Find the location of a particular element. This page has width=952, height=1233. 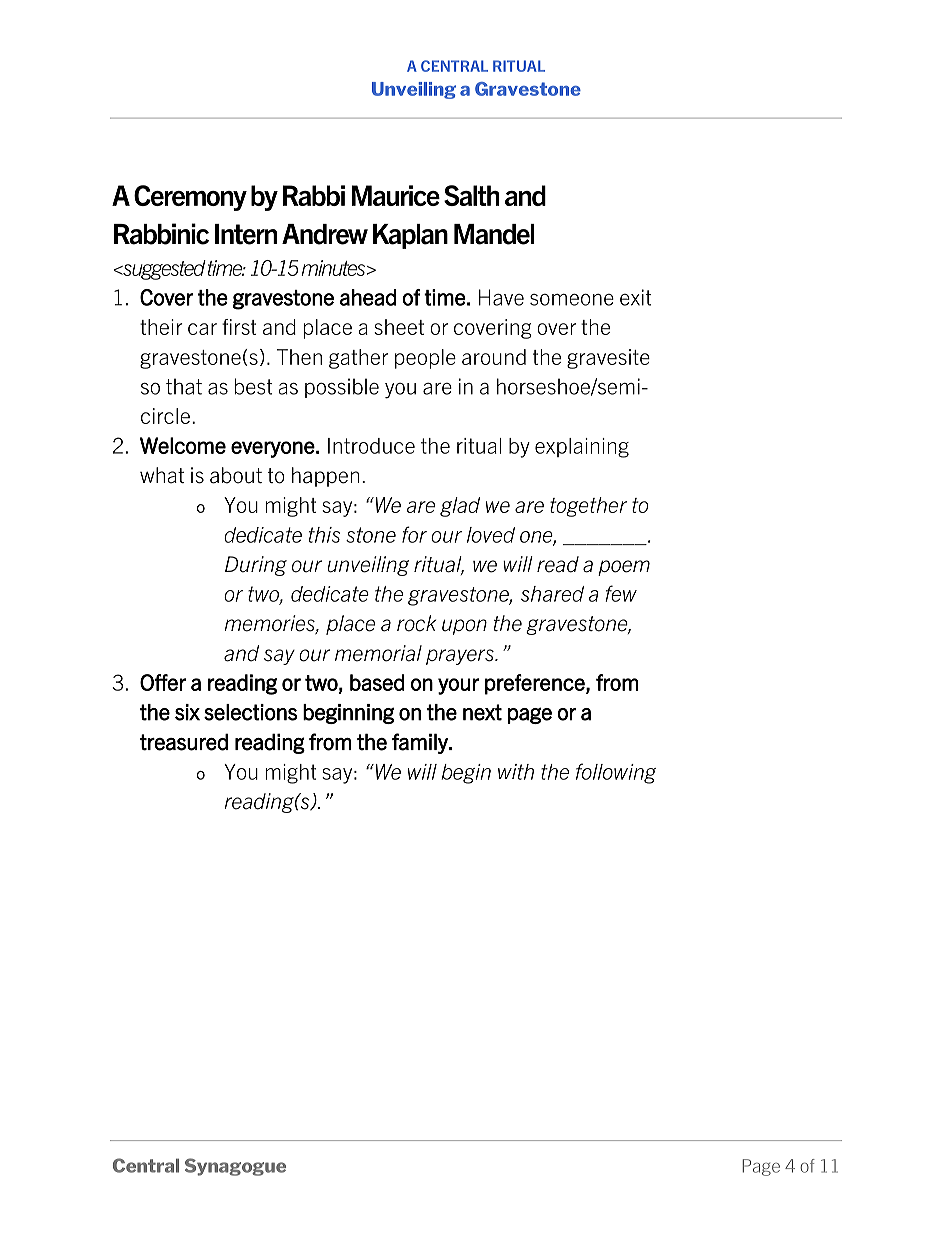

shared is located at coordinates (552, 594).
